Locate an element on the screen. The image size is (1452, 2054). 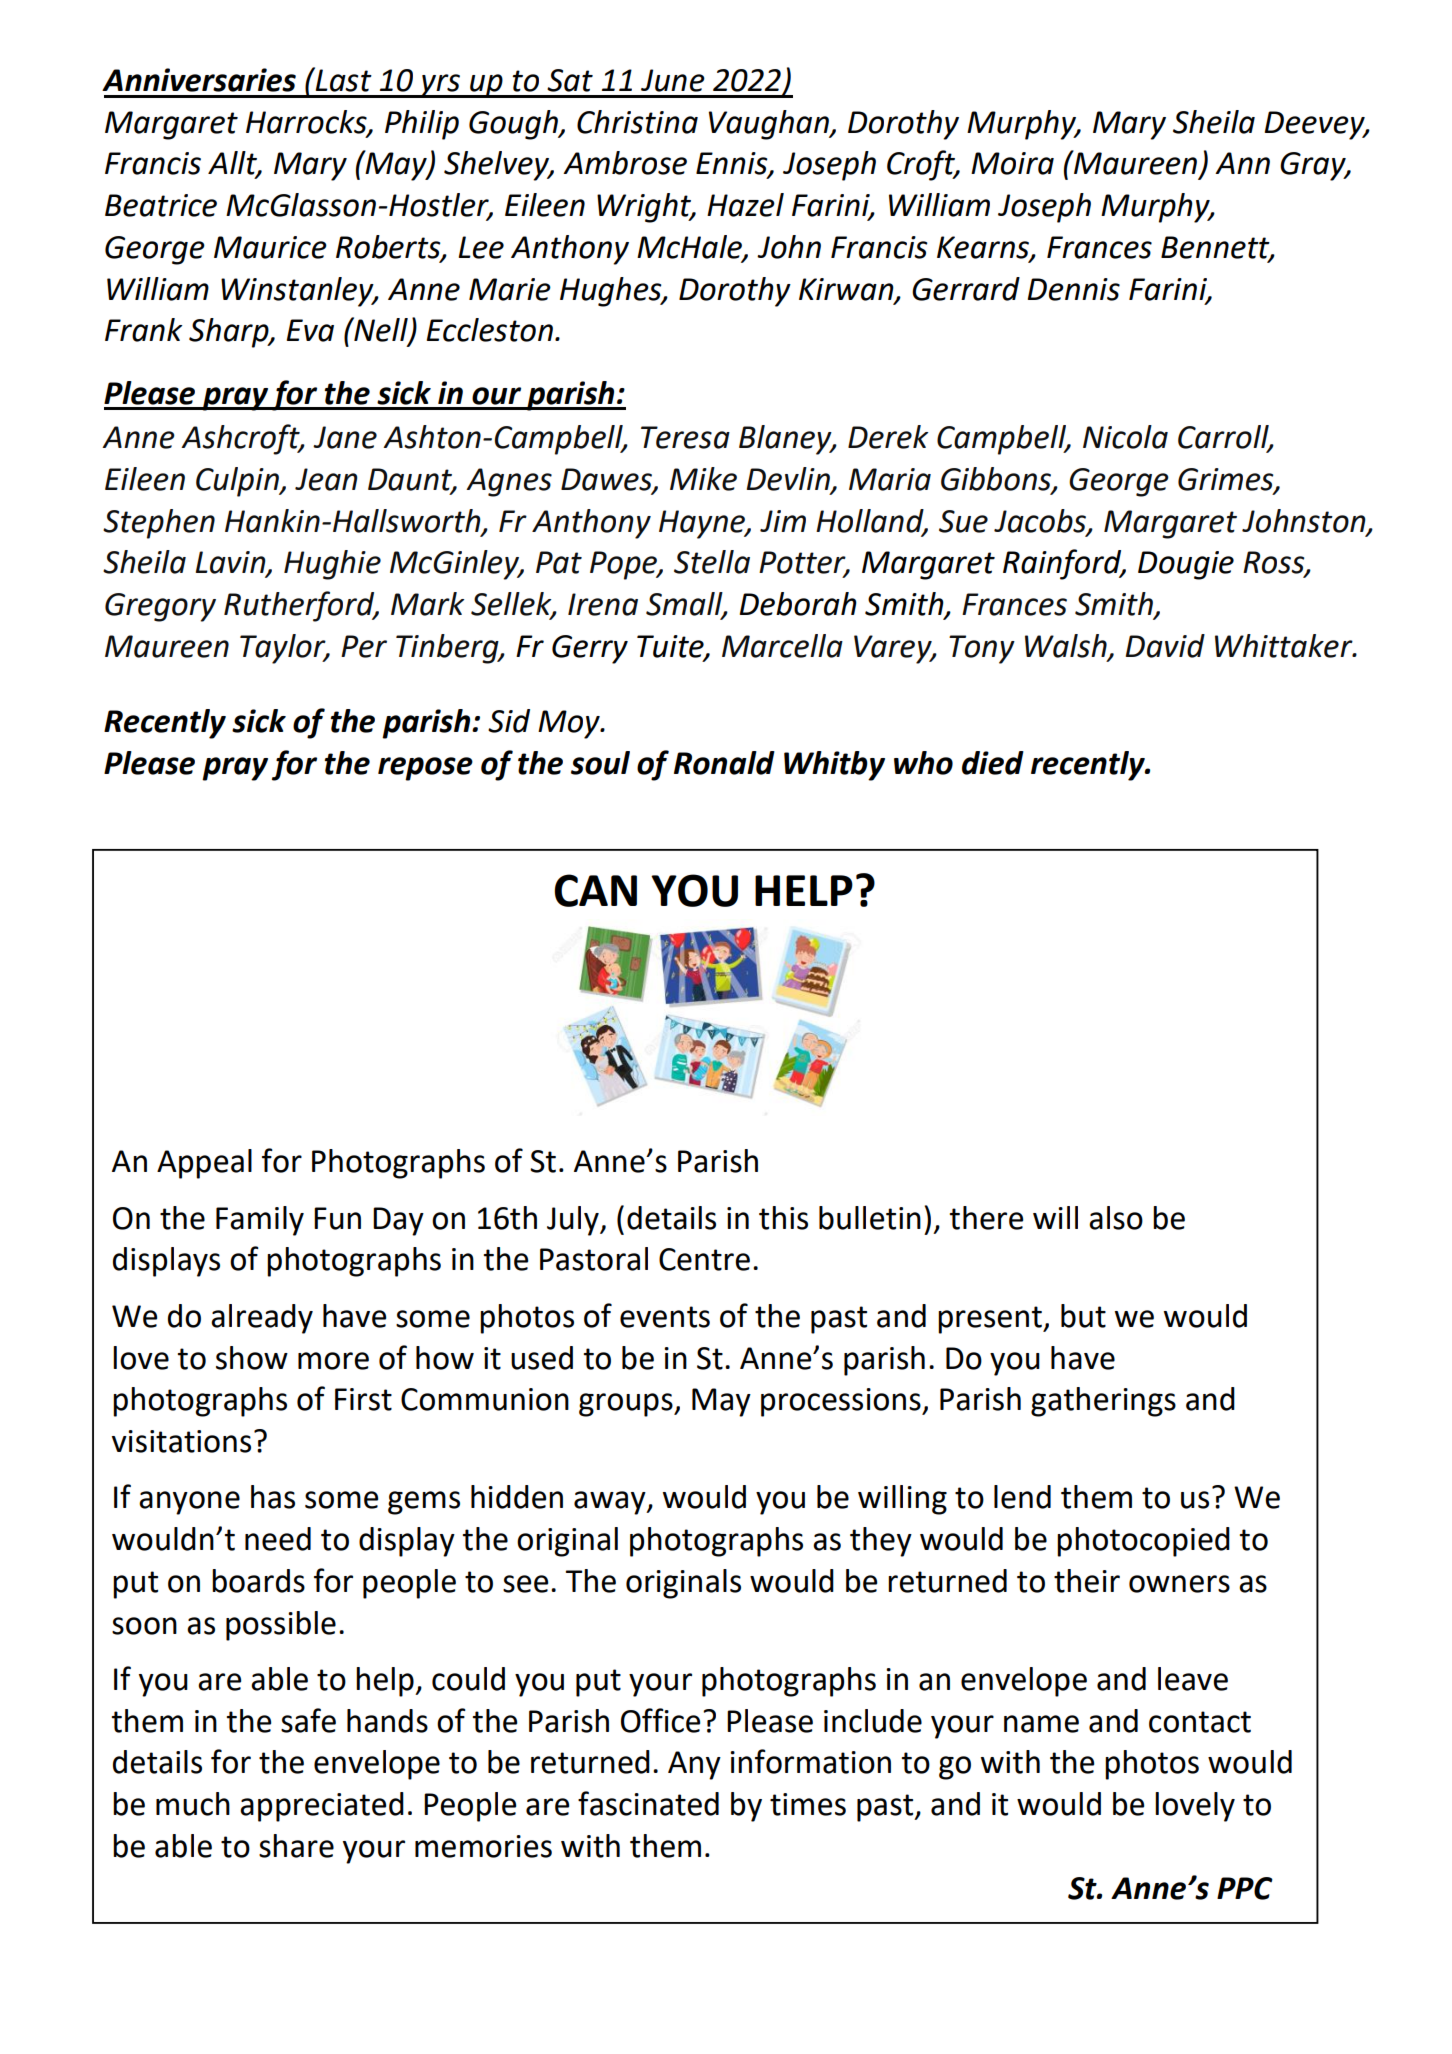
this is located at coordinates (783, 1218).
